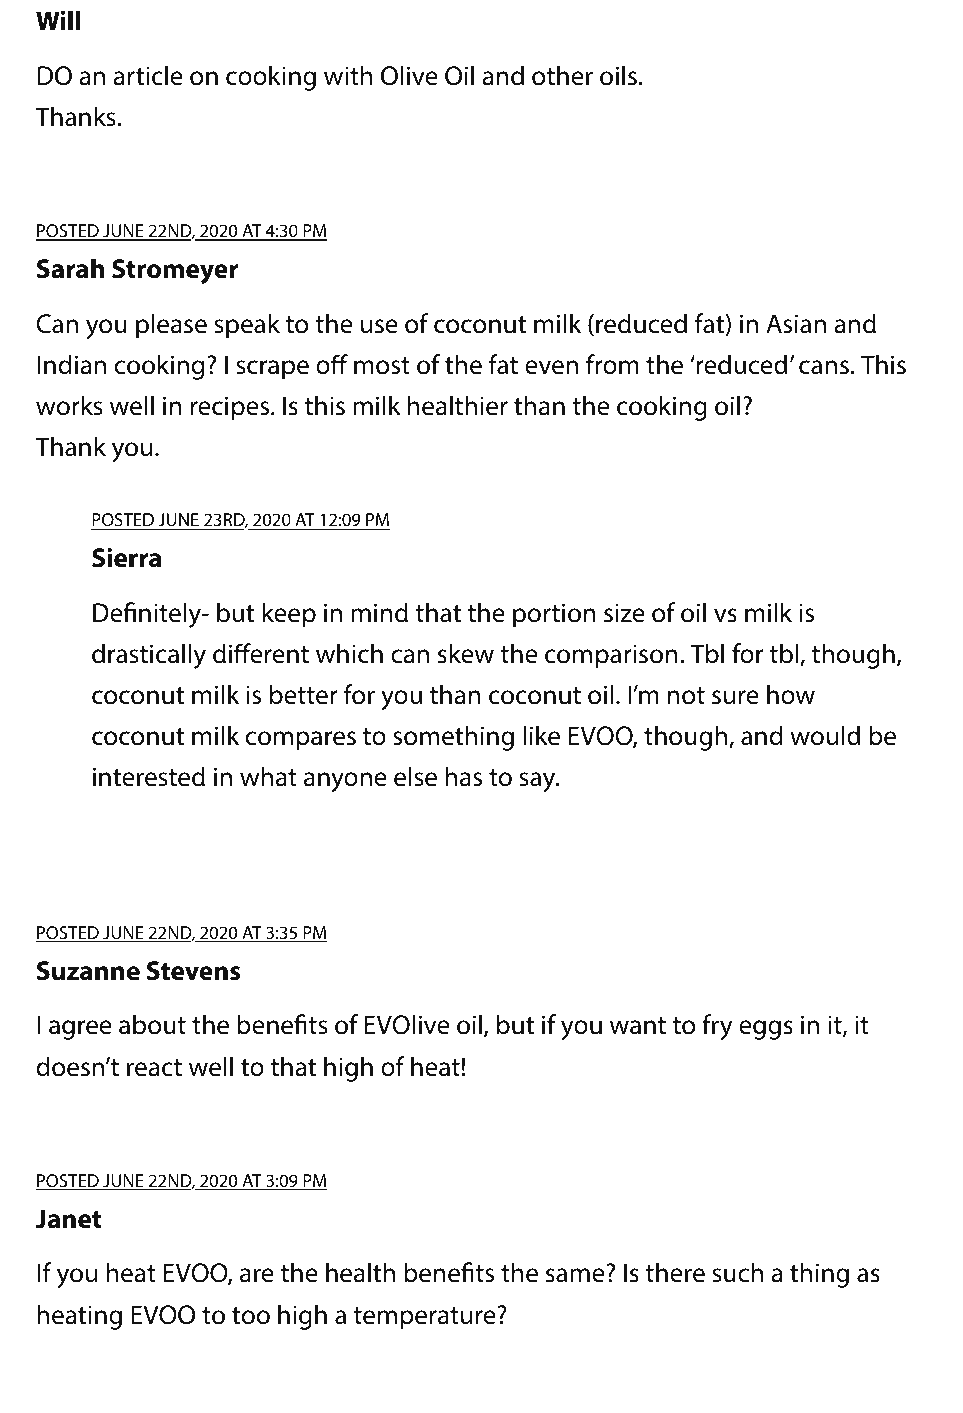 This image has width=963, height=1413. Describe the element at coordinates (618, 75) in the image. I see `oils` at that location.
